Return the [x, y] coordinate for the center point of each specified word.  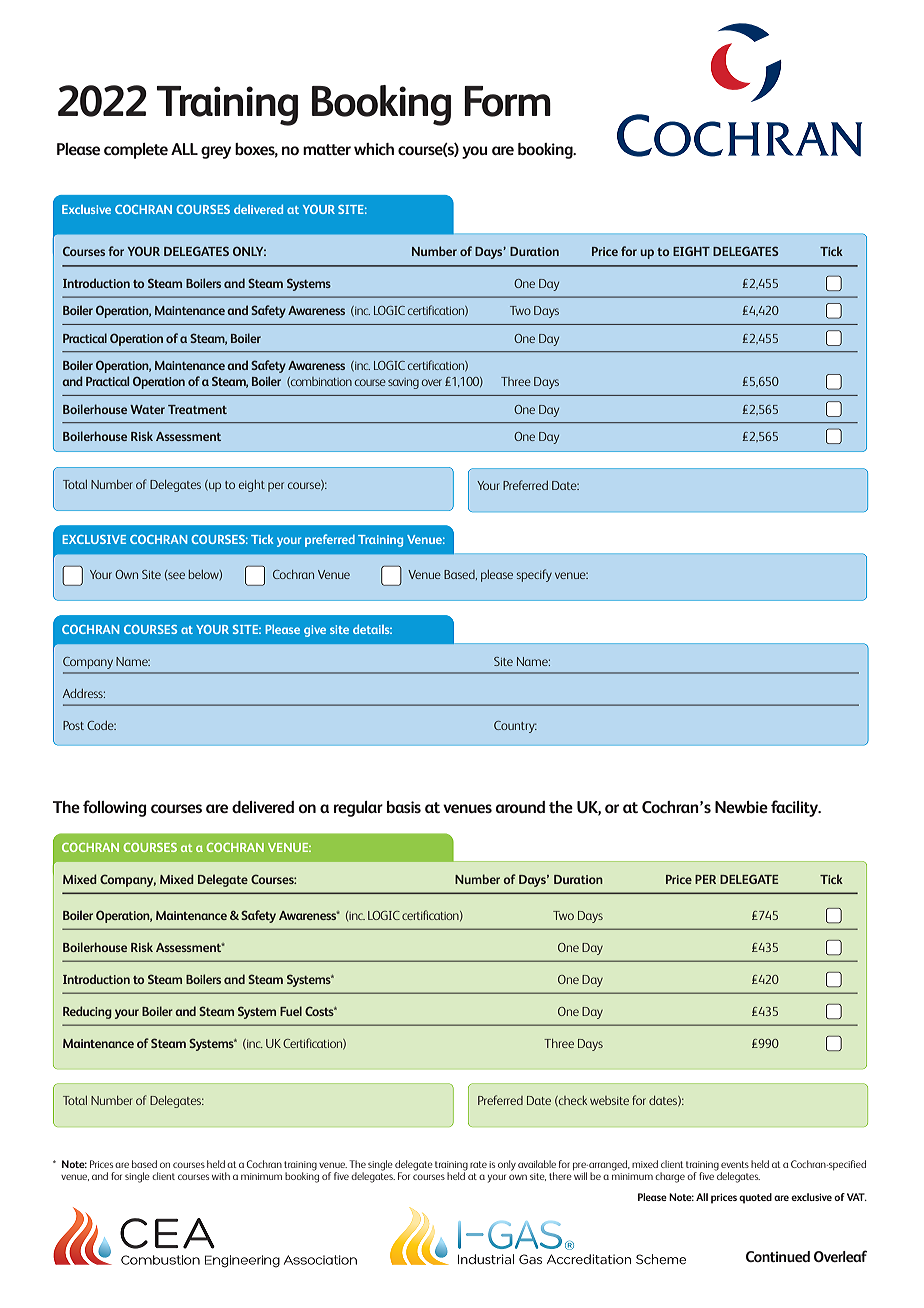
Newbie [741, 807]
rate [478, 1164]
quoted [755, 1198]
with [221, 1176]
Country [515, 727]
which [374, 149]
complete [136, 151]
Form [507, 101]
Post [73, 725]
